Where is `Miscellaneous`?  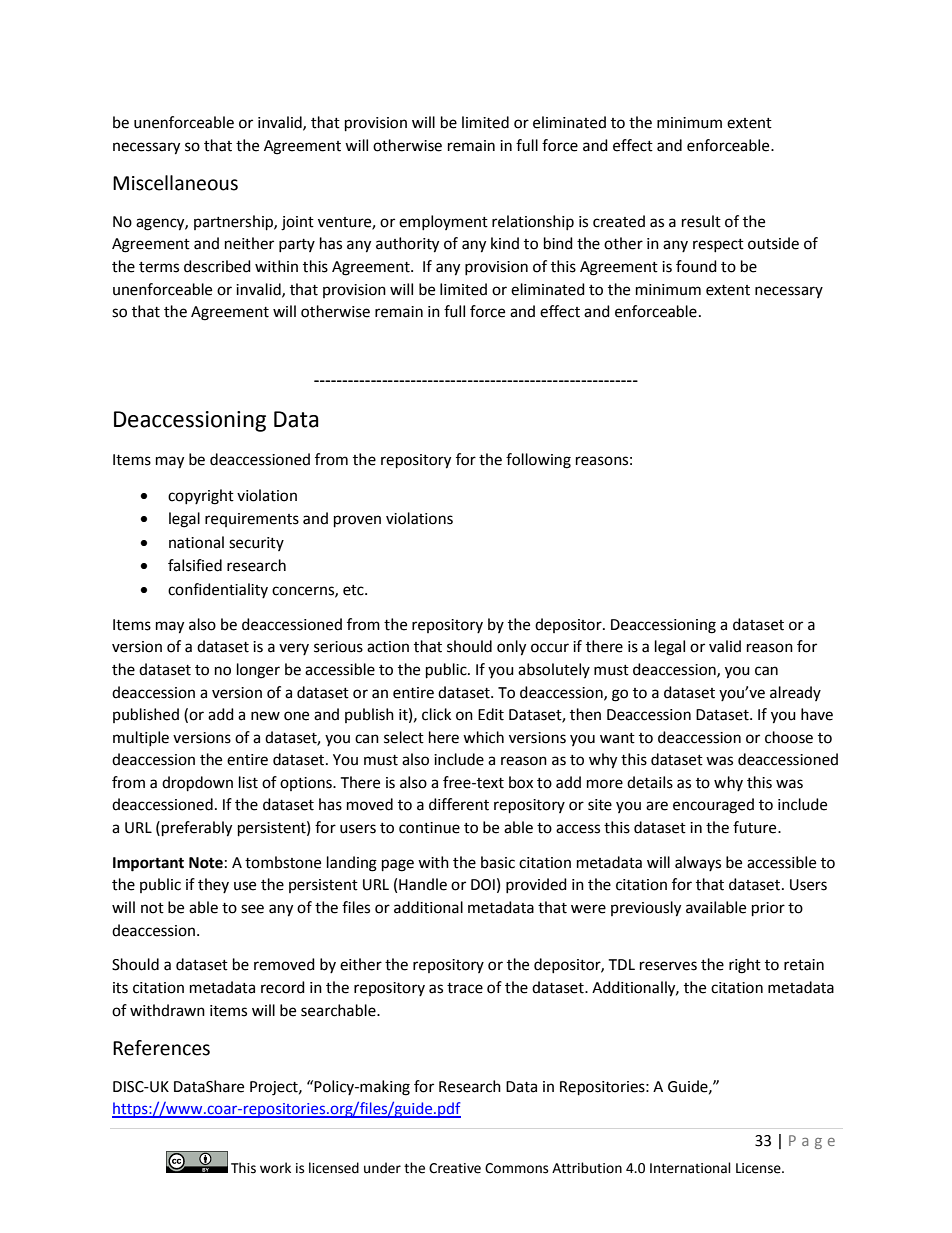 Miscellaneous is located at coordinates (175, 183).
